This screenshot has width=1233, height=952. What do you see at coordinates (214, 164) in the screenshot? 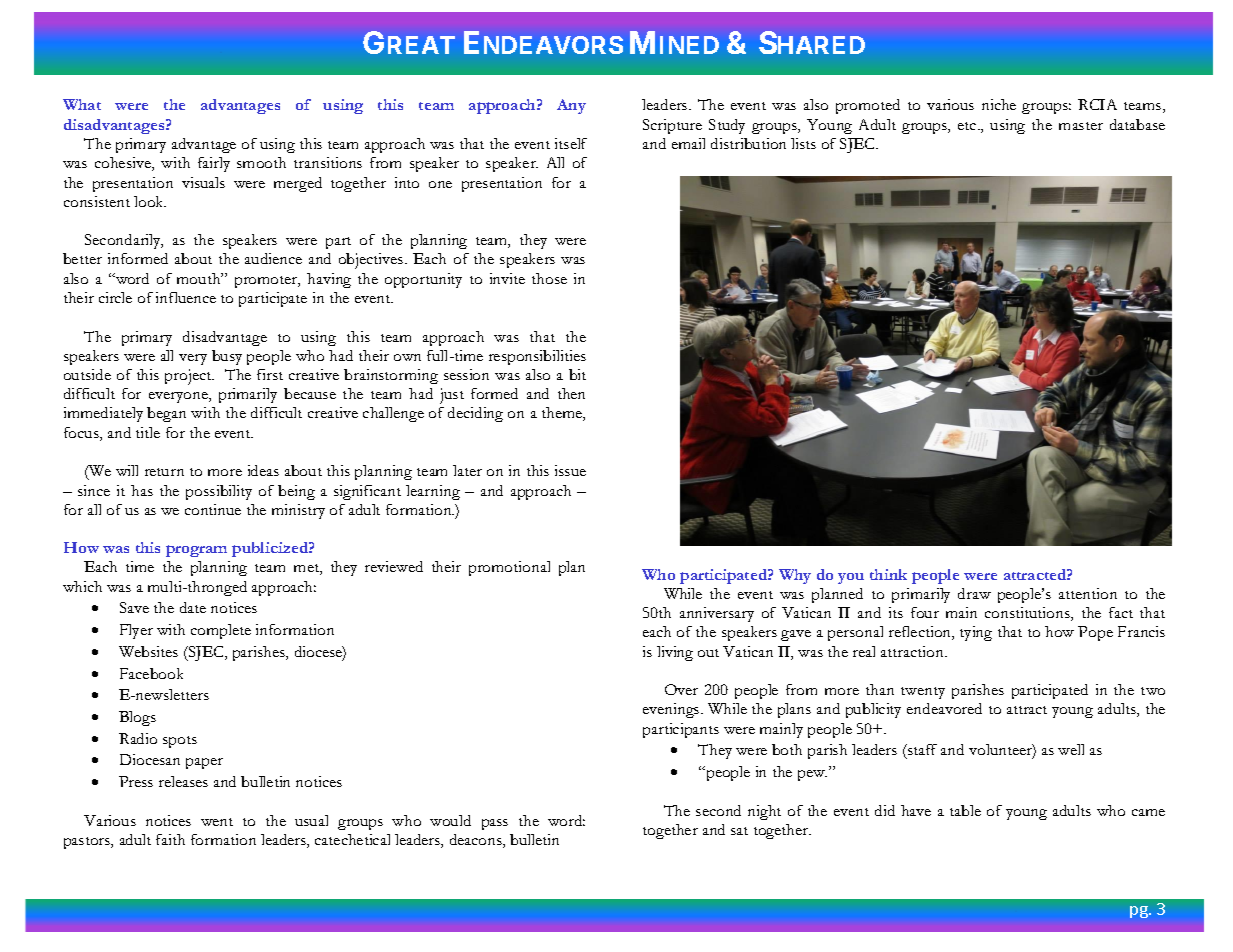
I see `fairly` at bounding box center [214, 164].
